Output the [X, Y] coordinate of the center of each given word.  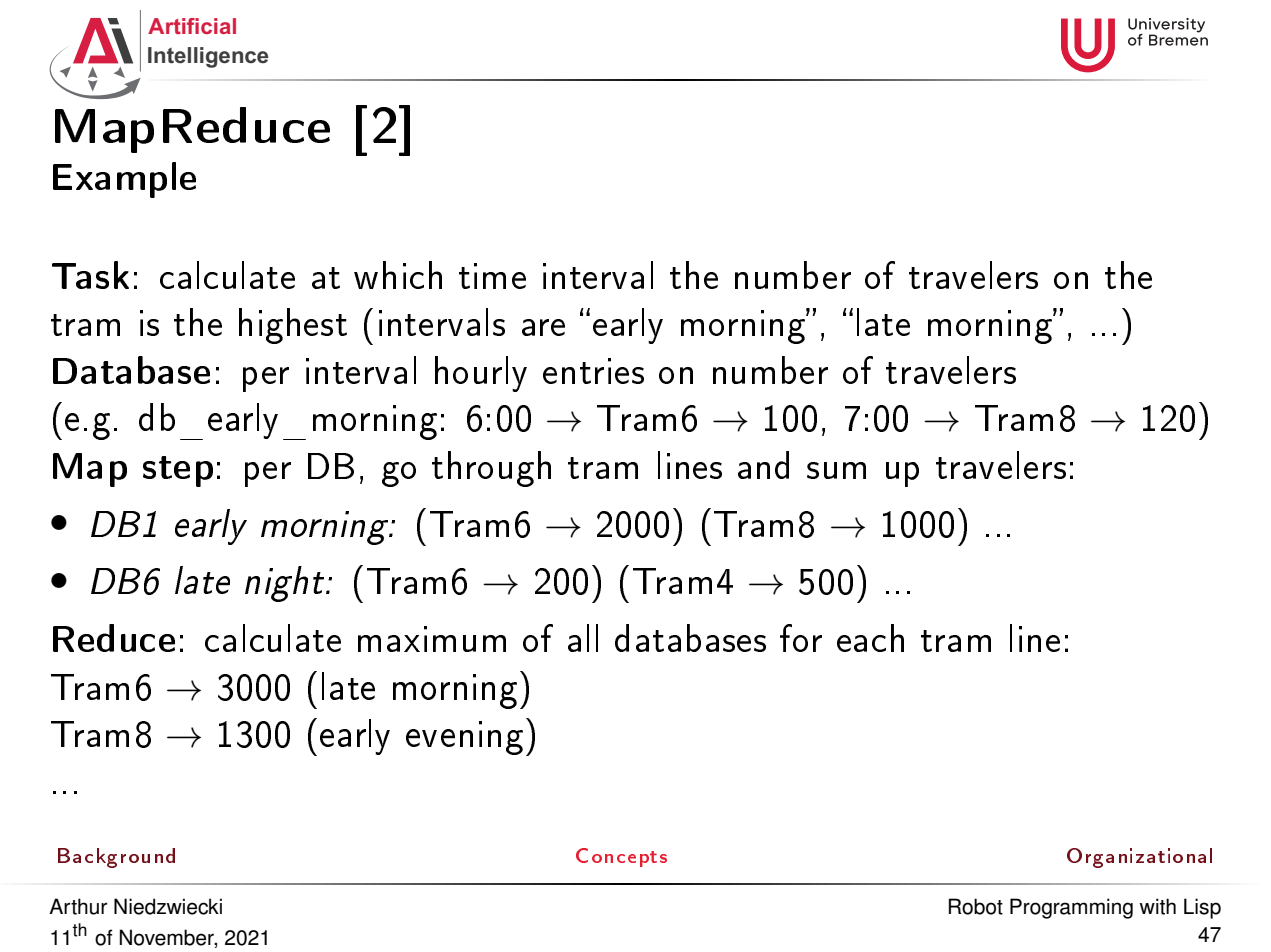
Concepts [621, 857]
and [763, 465]
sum [836, 470]
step [178, 471]
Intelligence [208, 57]
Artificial [192, 26]
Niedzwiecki [168, 906]
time [492, 276]
